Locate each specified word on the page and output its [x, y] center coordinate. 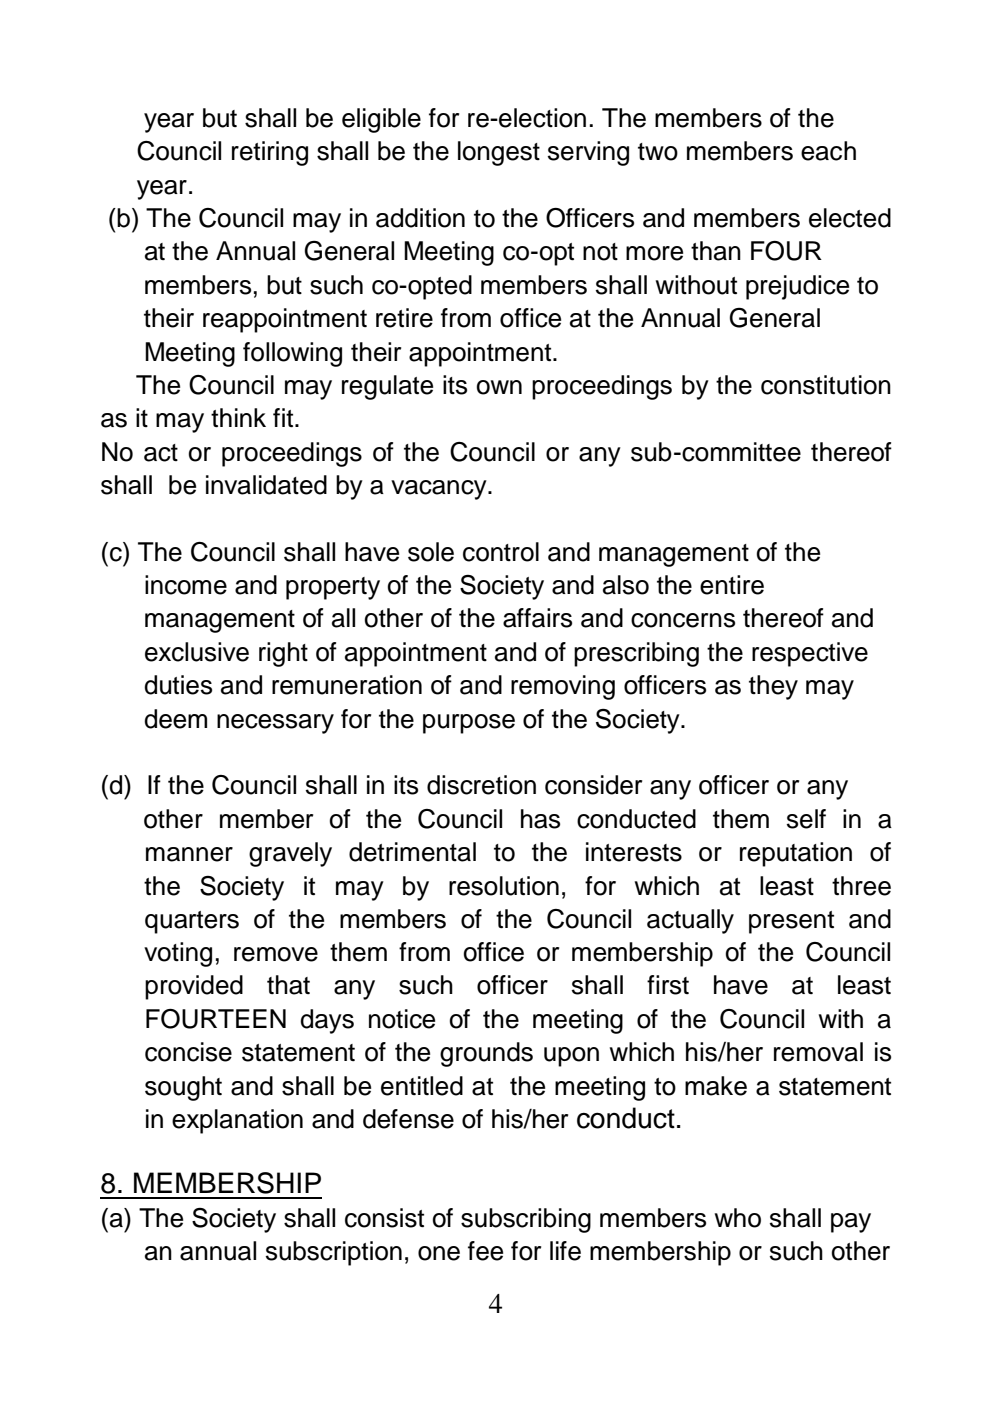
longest [499, 153]
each [828, 151]
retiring [270, 153]
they [773, 687]
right [283, 654]
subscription [334, 1253]
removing [563, 687]
